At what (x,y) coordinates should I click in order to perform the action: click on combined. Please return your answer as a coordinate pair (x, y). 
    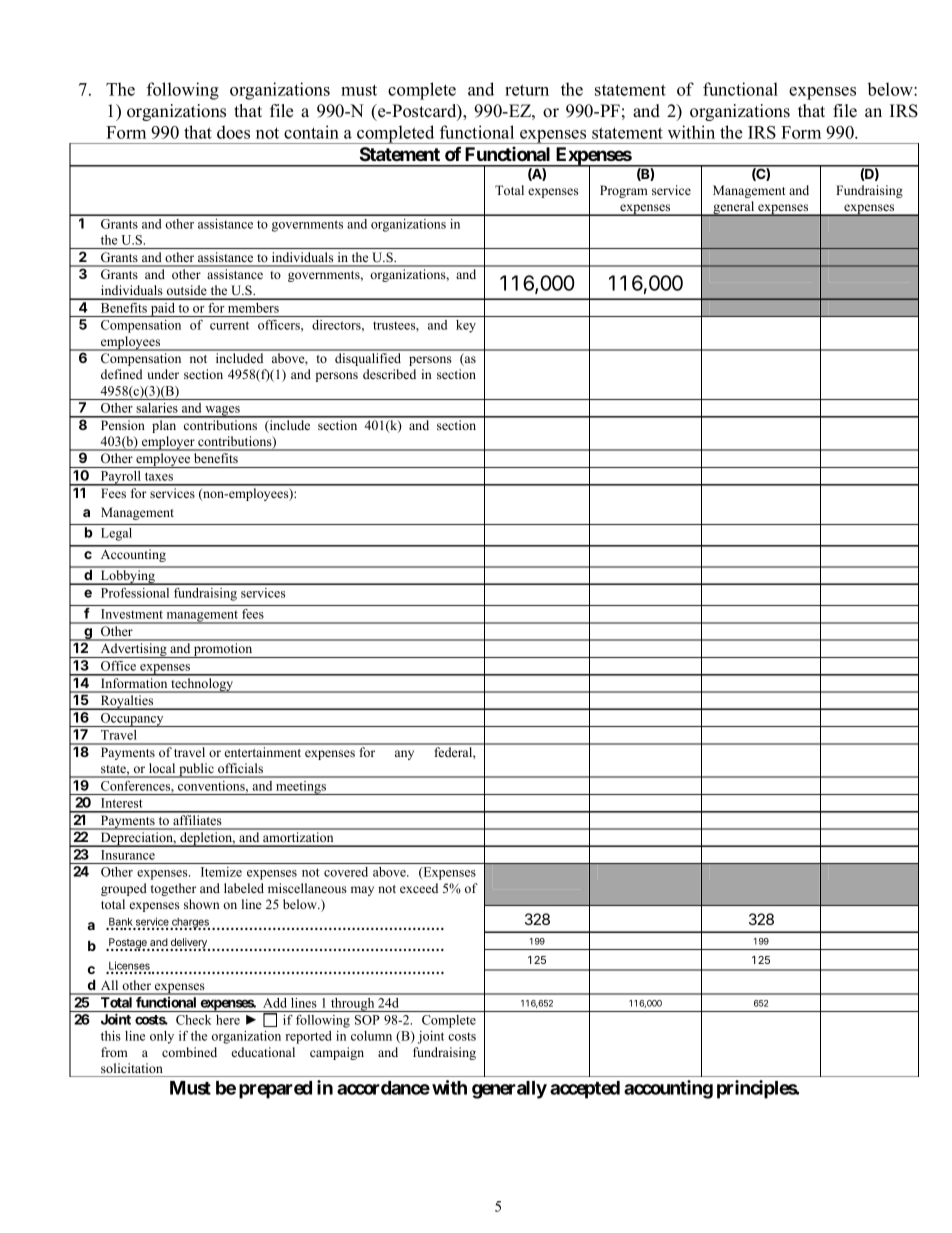
    Looking at the image, I should click on (189, 1052).
